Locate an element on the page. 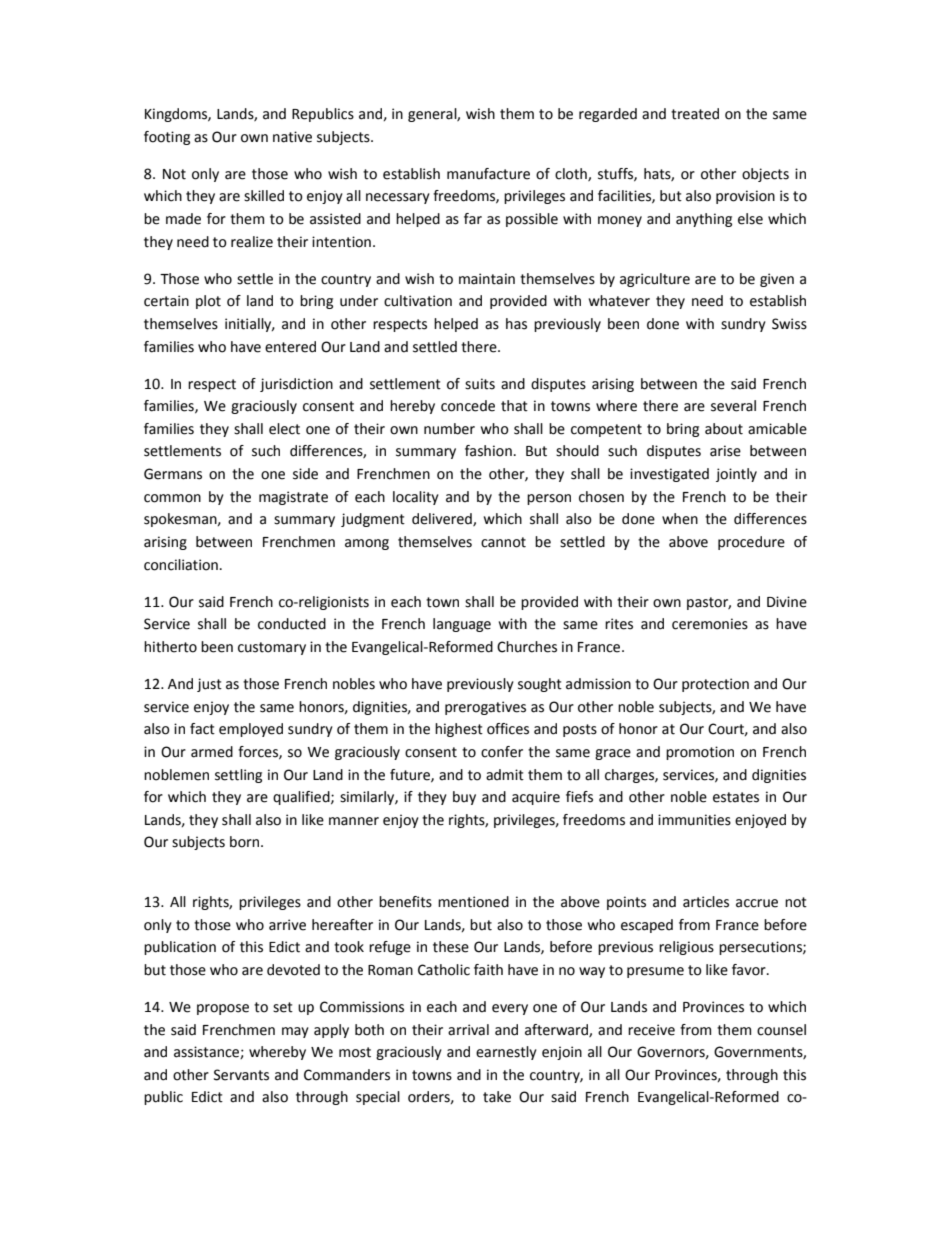 Image resolution: width=952 pixels, height=1233 pixels. protection is located at coordinates (715, 685).
